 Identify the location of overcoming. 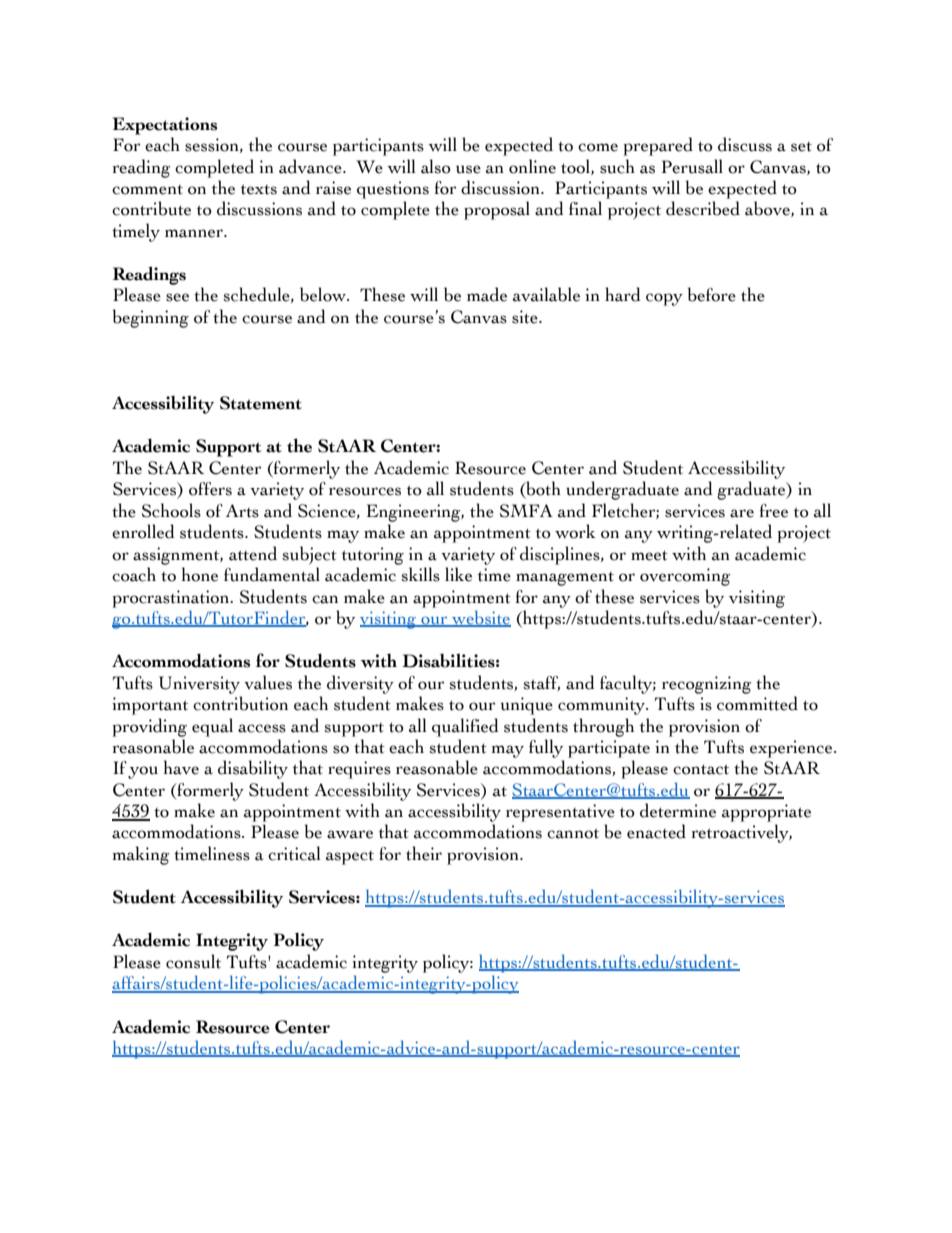
(685, 577).
